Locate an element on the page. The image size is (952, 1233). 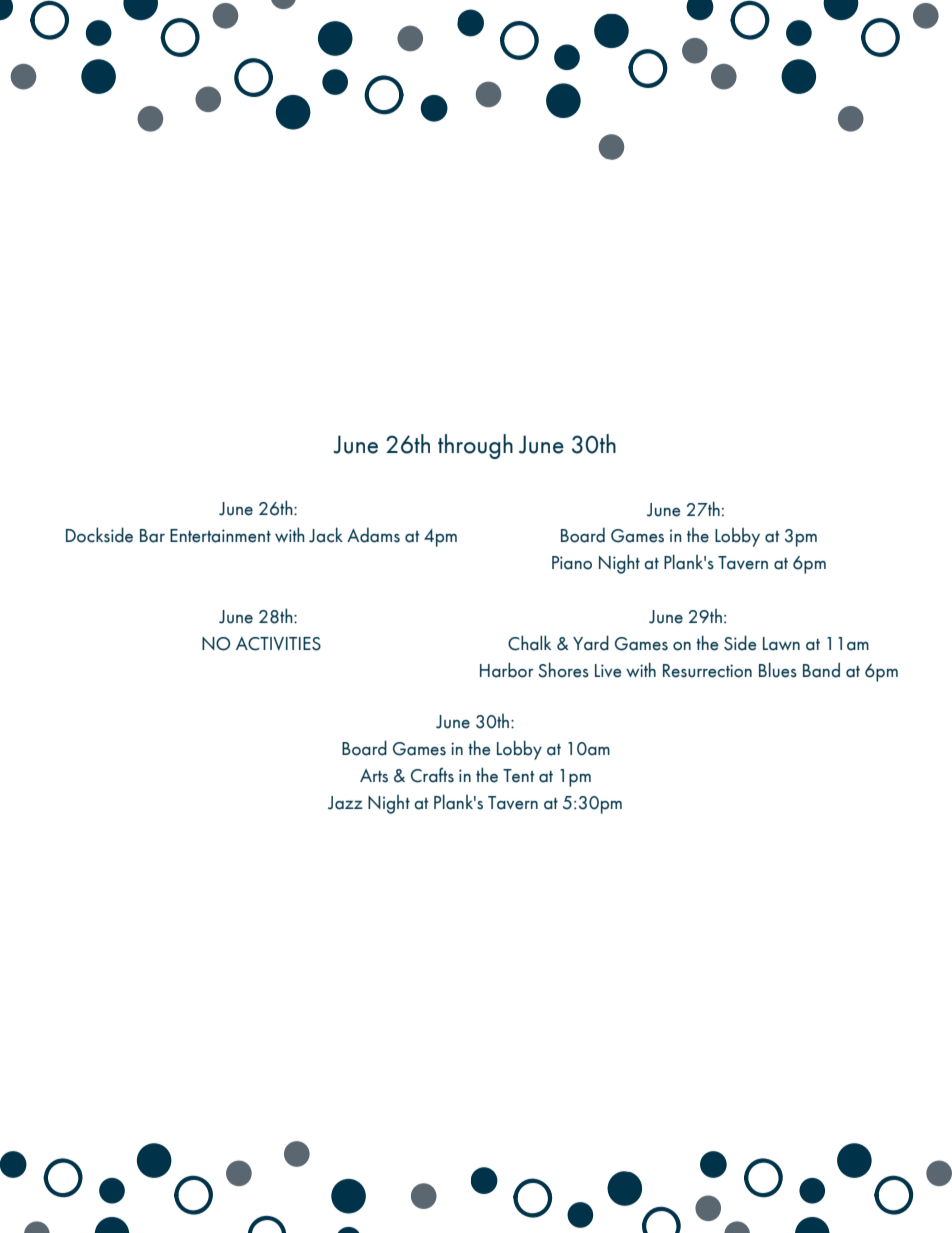
Lawn is located at coordinates (781, 644).
